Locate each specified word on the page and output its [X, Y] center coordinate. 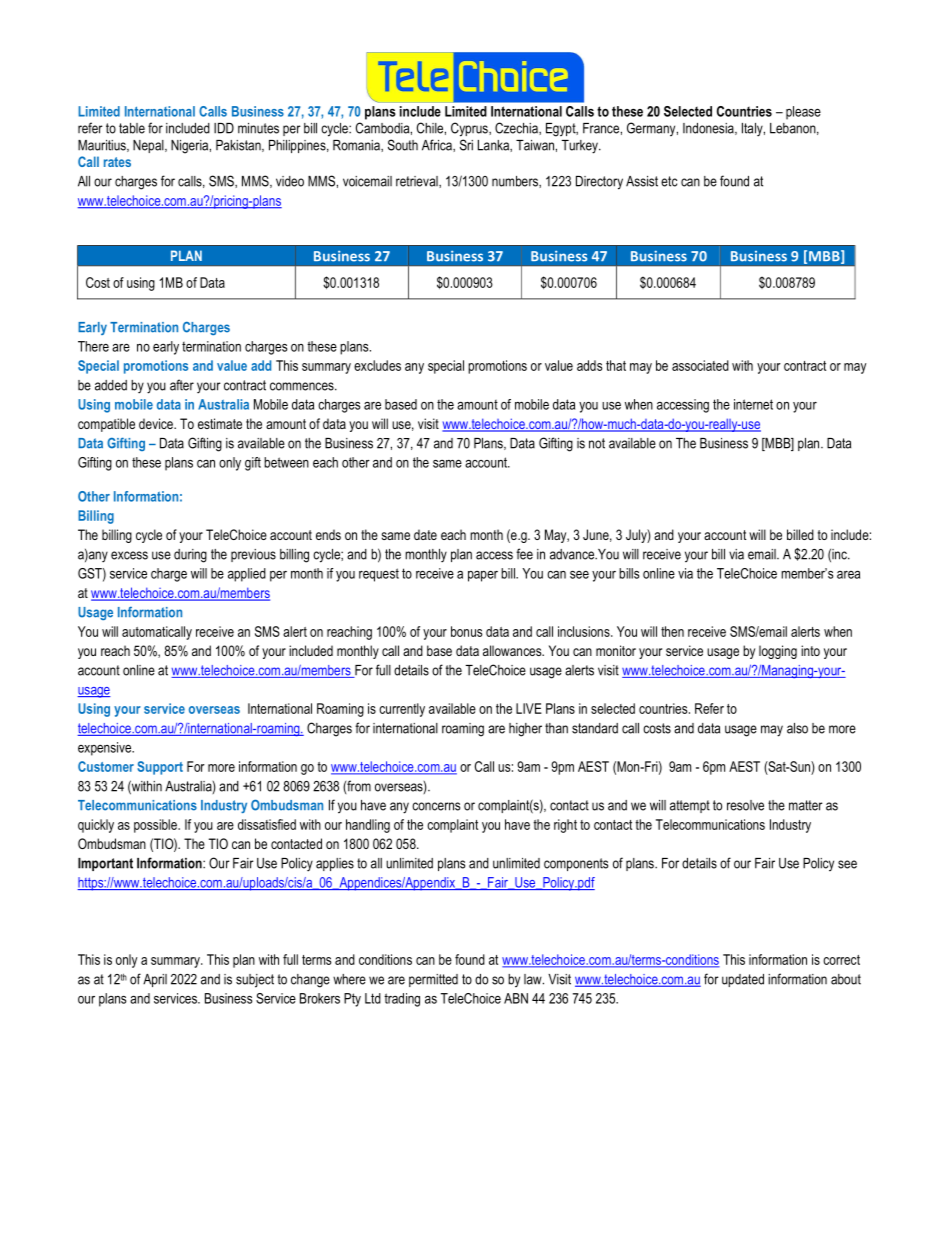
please [803, 113]
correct [841, 960]
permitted [433, 980]
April [155, 980]
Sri [466, 145]
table [132, 128]
